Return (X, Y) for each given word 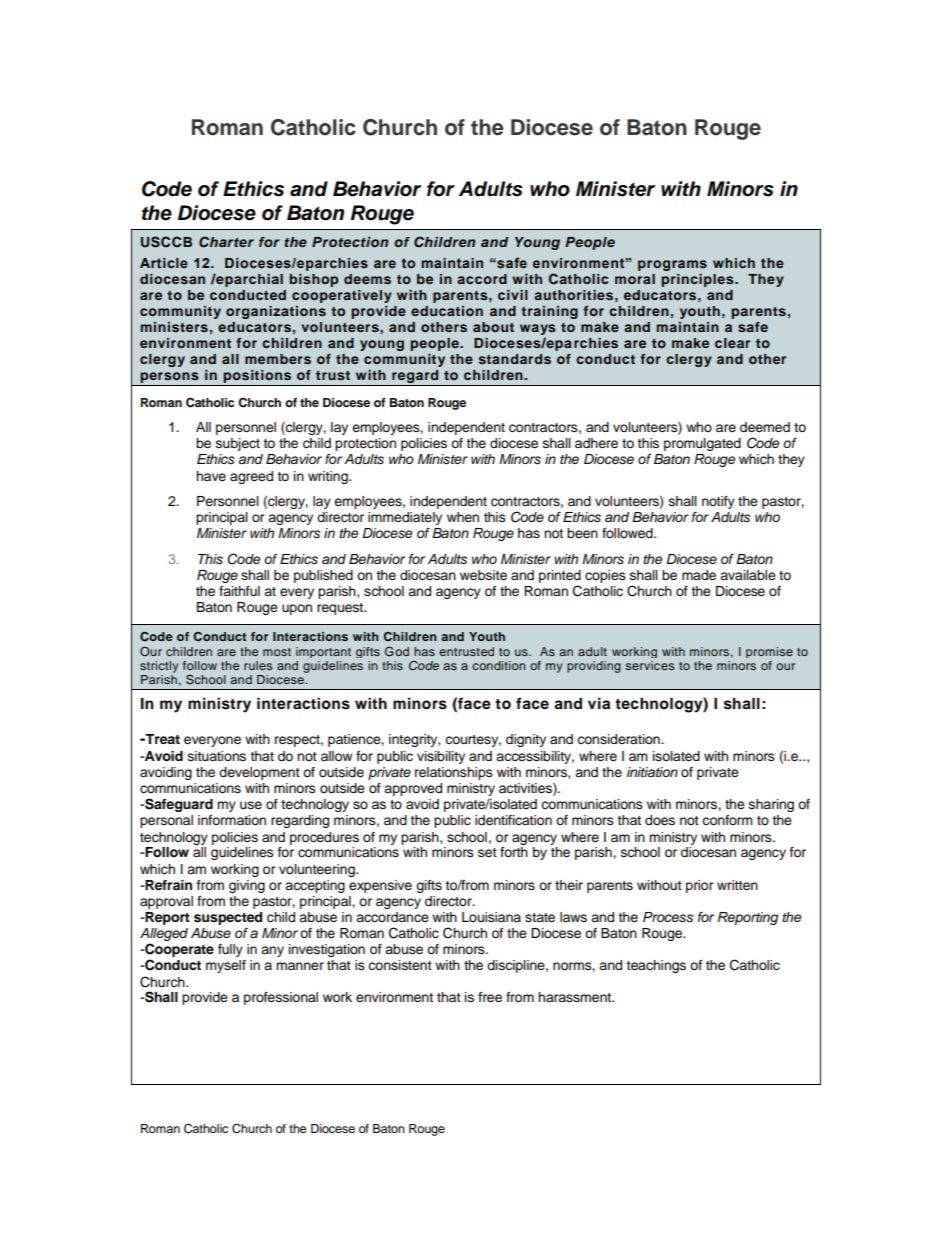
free (490, 997)
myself (226, 966)
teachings (656, 966)
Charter (226, 242)
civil (513, 295)
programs (672, 265)
